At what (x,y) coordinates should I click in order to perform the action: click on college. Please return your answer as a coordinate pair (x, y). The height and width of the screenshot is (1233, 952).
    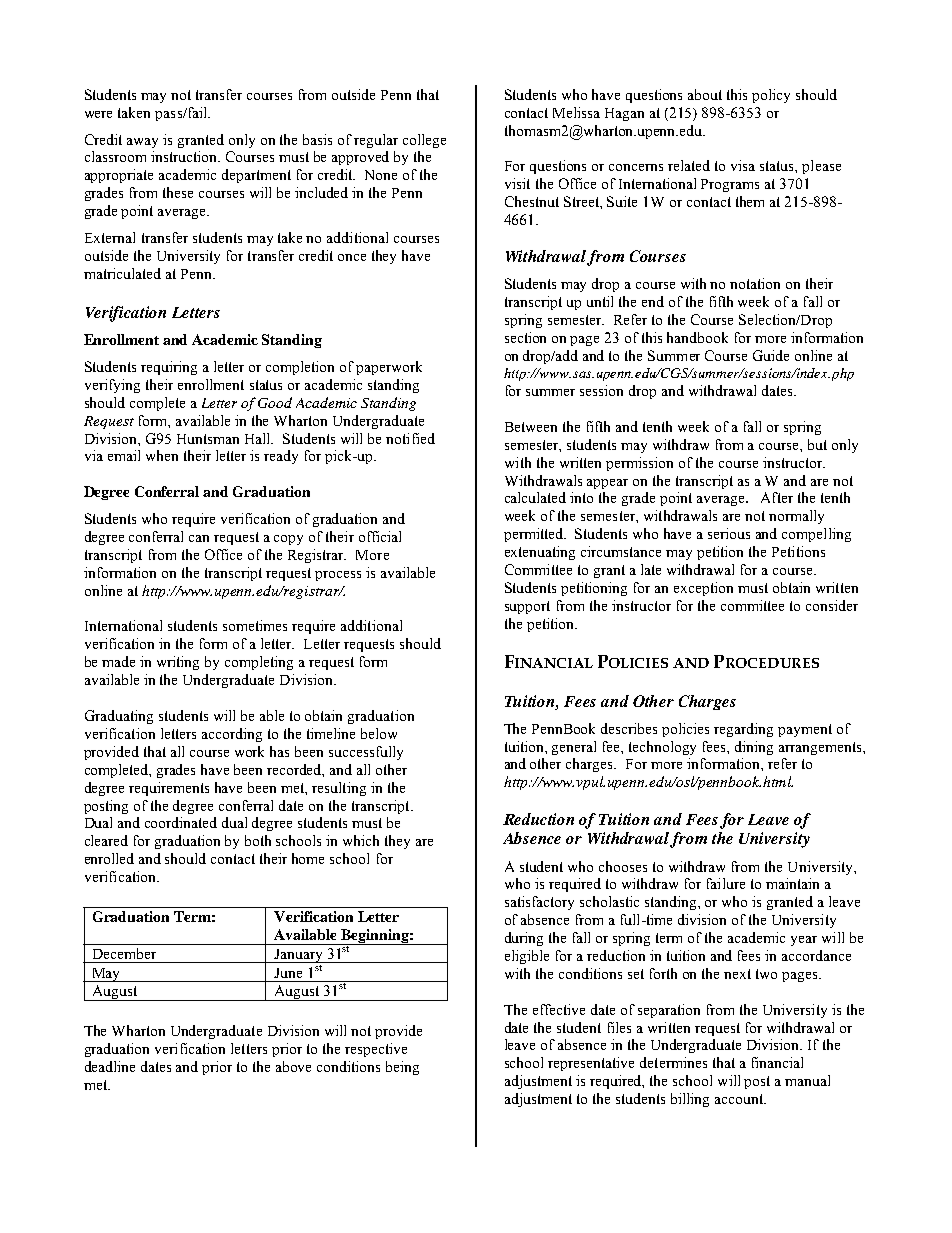
    Looking at the image, I should click on (424, 141).
